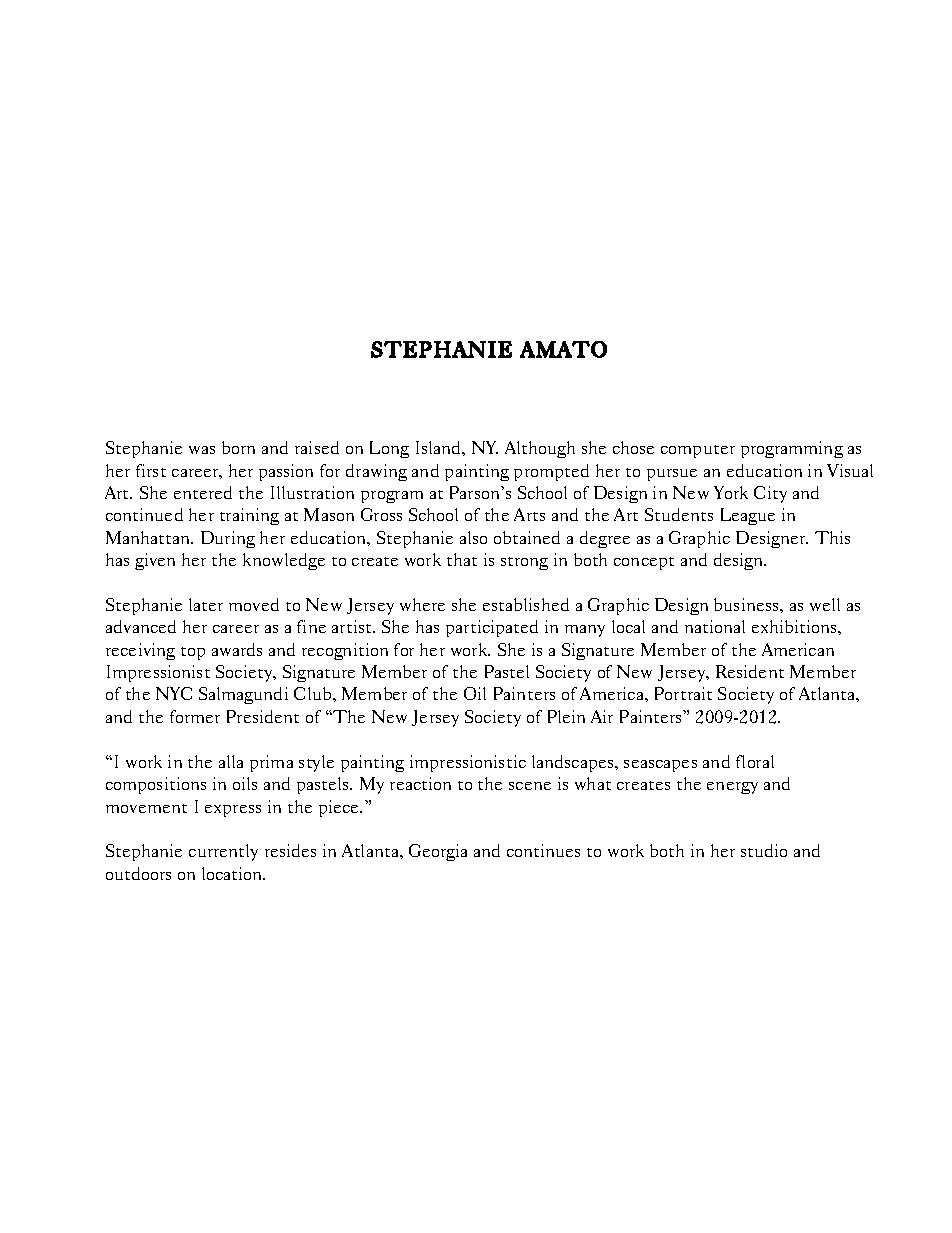  What do you see at coordinates (526, 604) in the screenshot?
I see `established` at bounding box center [526, 604].
